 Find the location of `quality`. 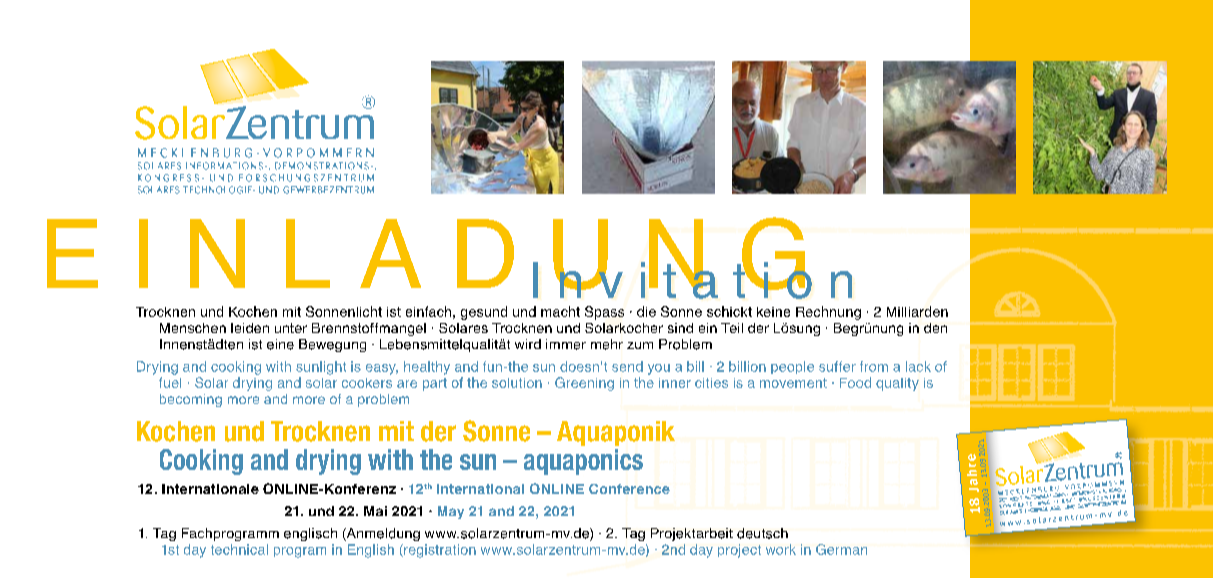

quality is located at coordinates (897, 384).
